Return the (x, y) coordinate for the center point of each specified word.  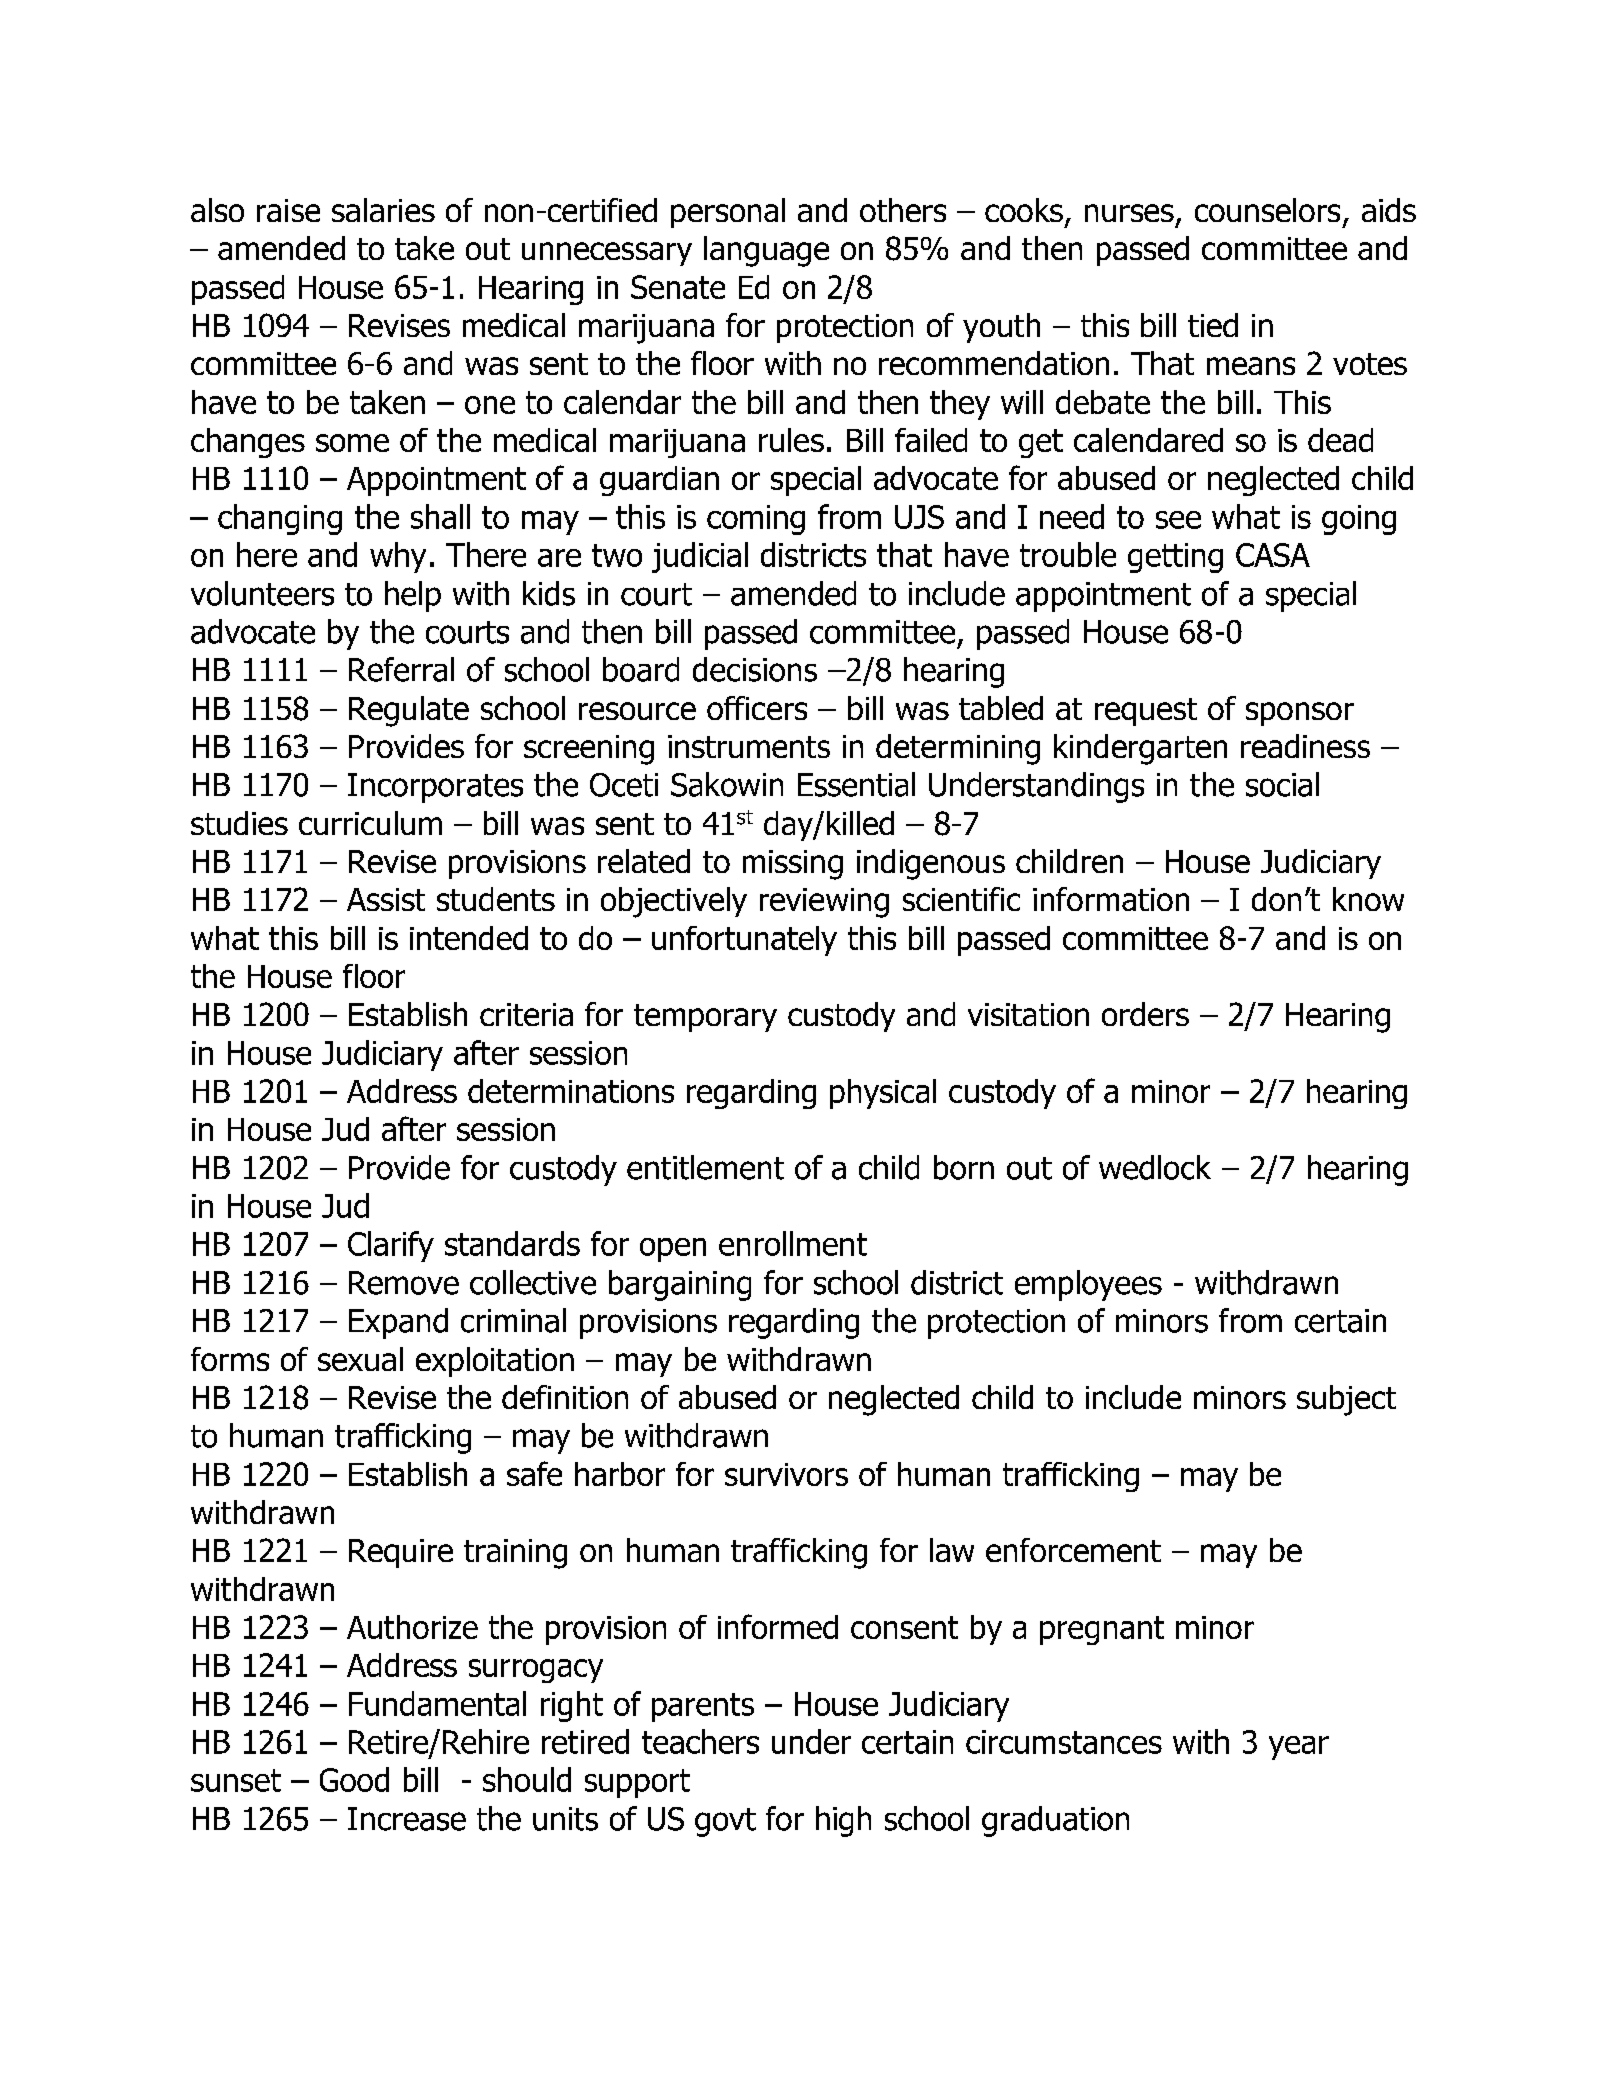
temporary (705, 1018)
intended (469, 938)
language (766, 251)
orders (1145, 1014)
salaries (383, 210)
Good (354, 1779)
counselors (1267, 210)
